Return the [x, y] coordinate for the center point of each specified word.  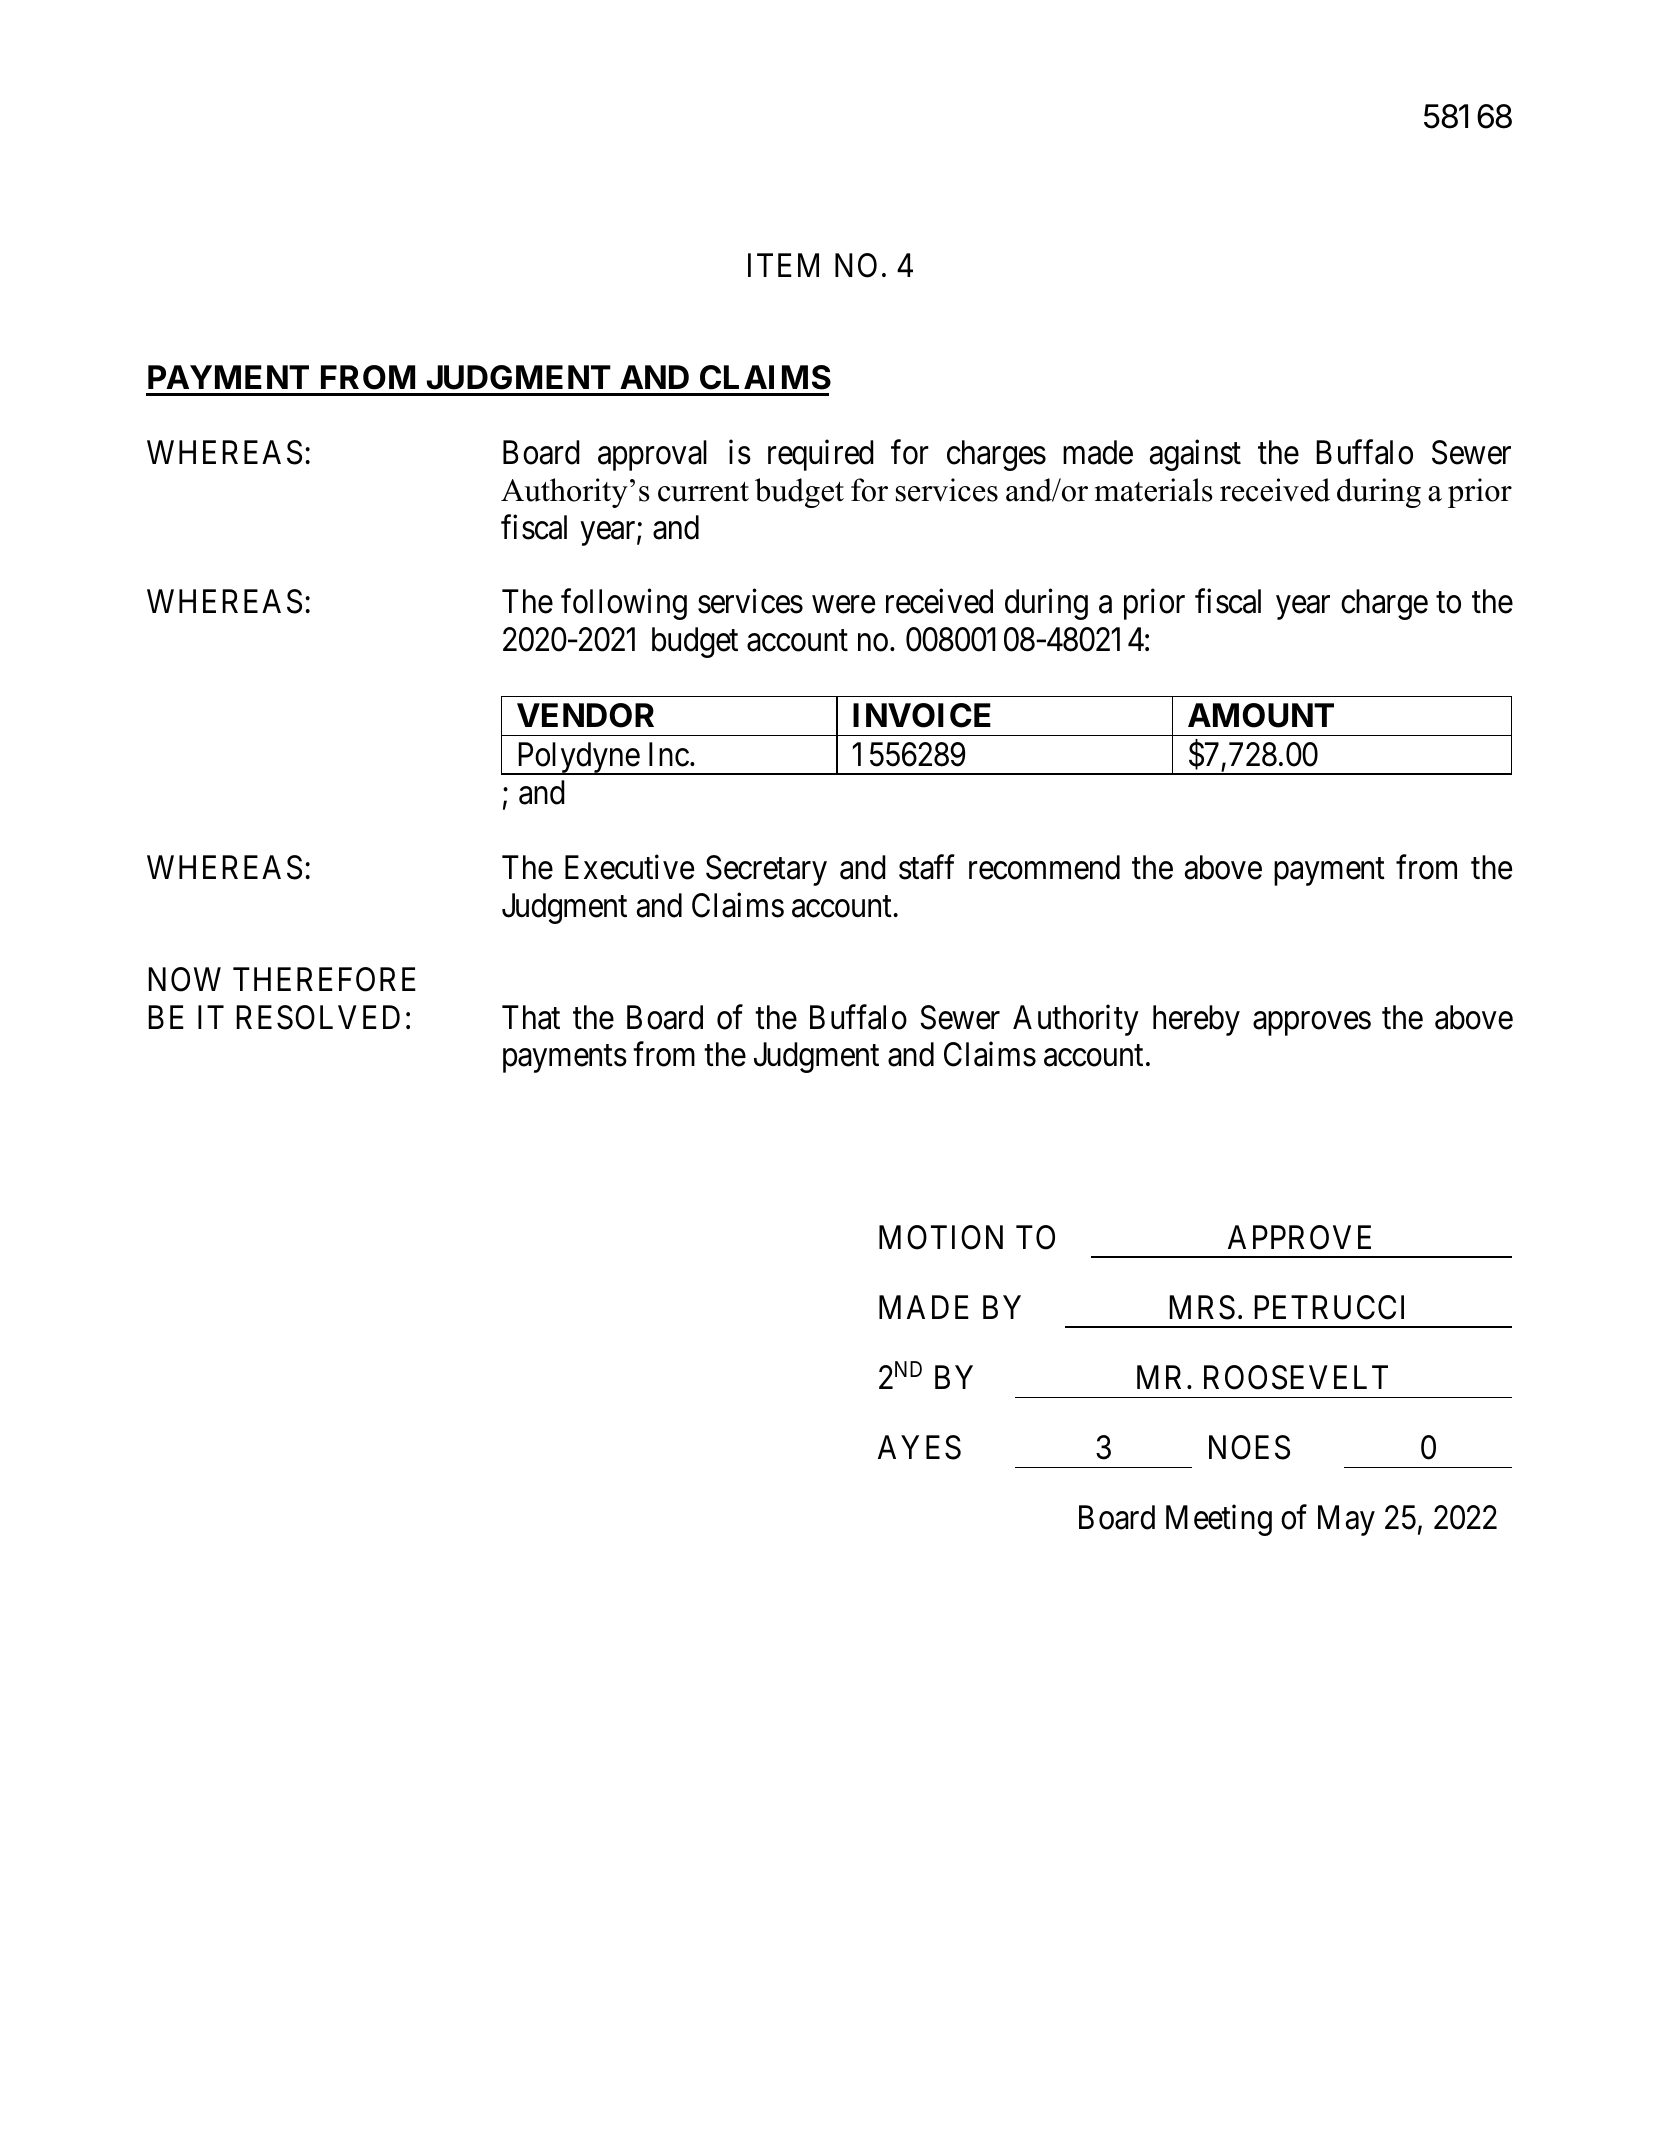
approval [652, 455]
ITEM [783, 265]
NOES [1249, 1447]
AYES [919, 1447]
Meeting [1219, 1520]
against [1195, 455]
